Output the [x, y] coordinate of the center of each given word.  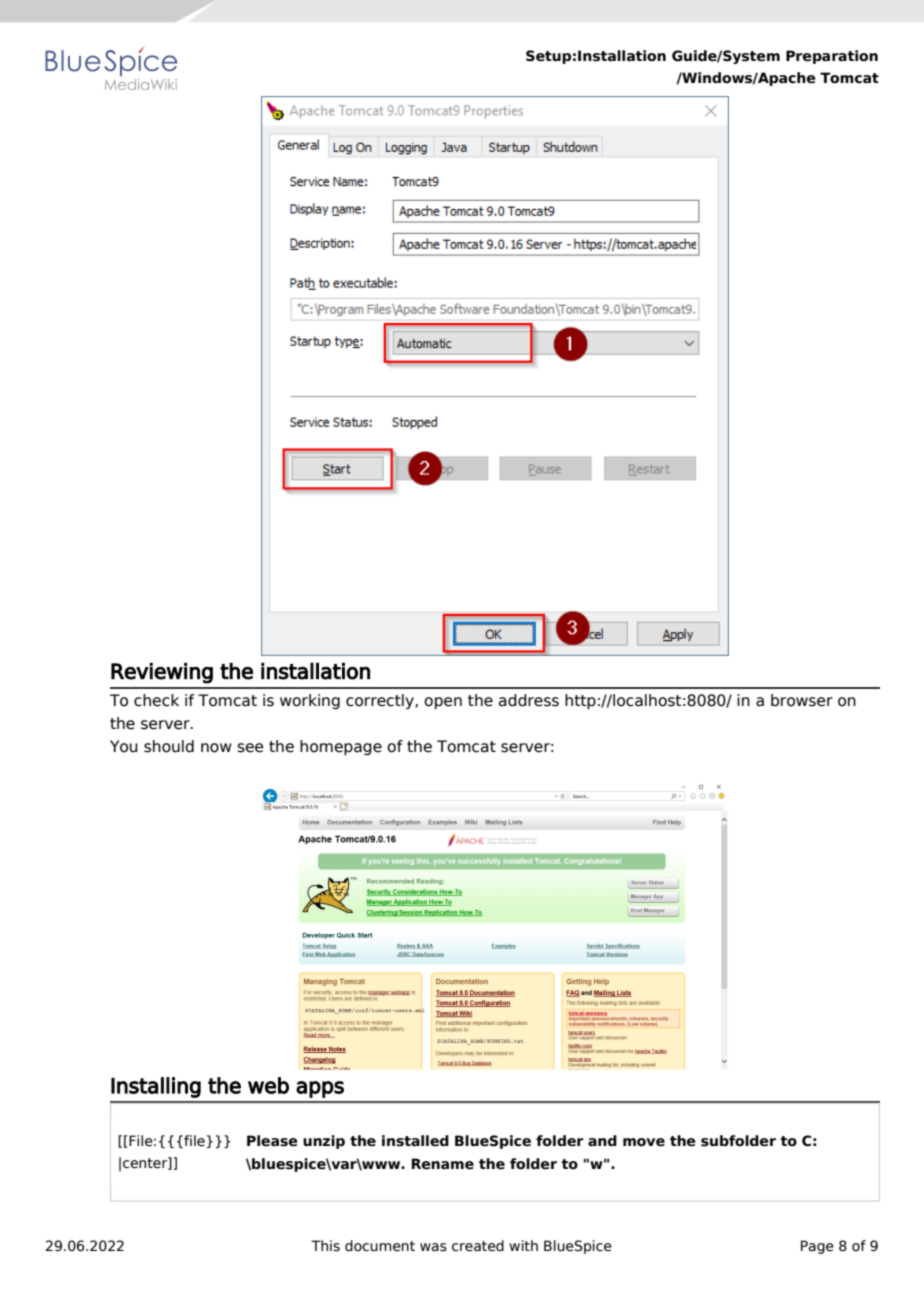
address [529, 700]
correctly [381, 701]
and [602, 1141]
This [325, 1246]
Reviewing [162, 673]
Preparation [832, 57]
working [310, 701]
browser [802, 700]
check [156, 700]
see [250, 748]
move [644, 1142]
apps [320, 1089]
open [443, 703]
